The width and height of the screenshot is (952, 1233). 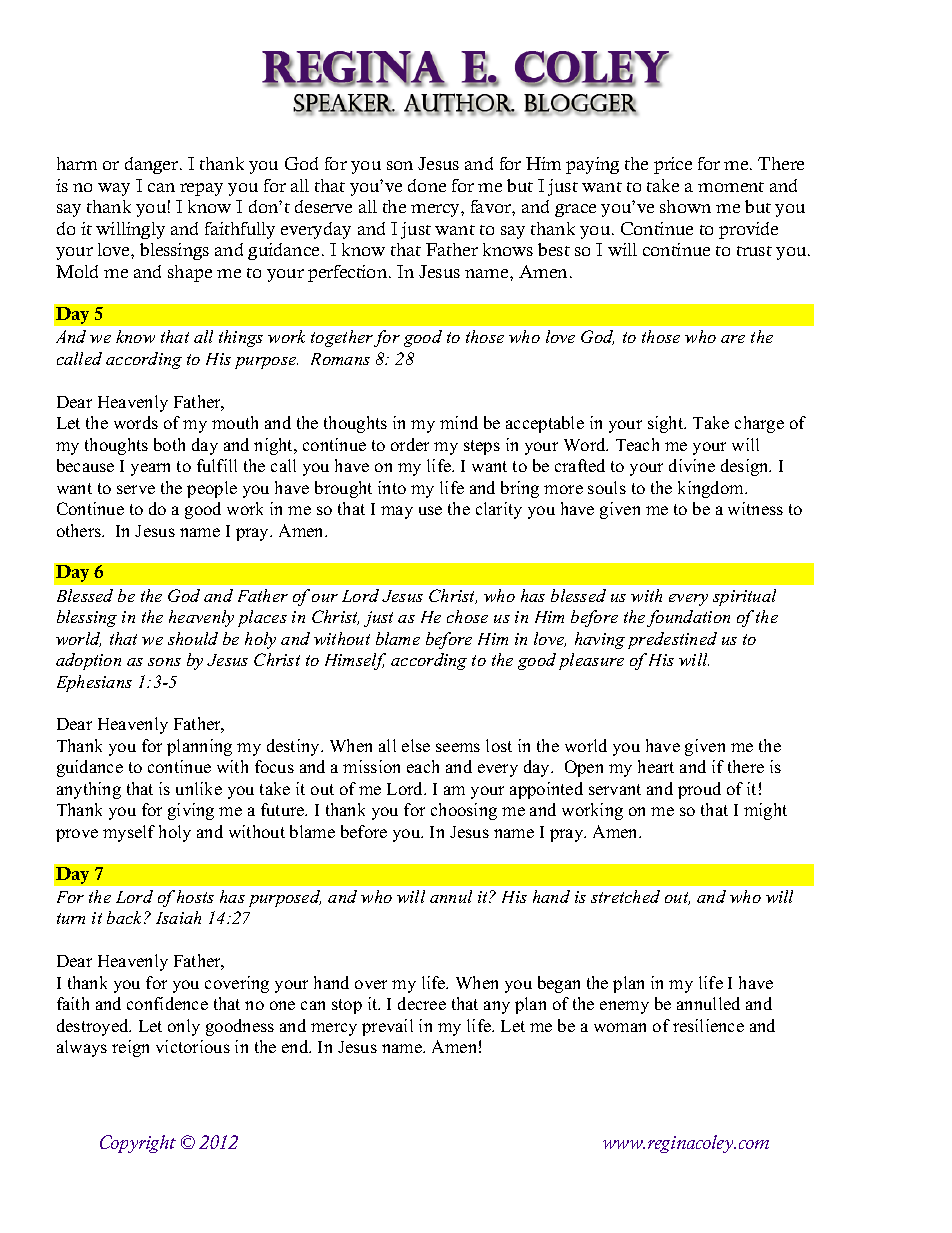 What do you see at coordinates (387, 1027) in the screenshot?
I see `prevail` at bounding box center [387, 1027].
